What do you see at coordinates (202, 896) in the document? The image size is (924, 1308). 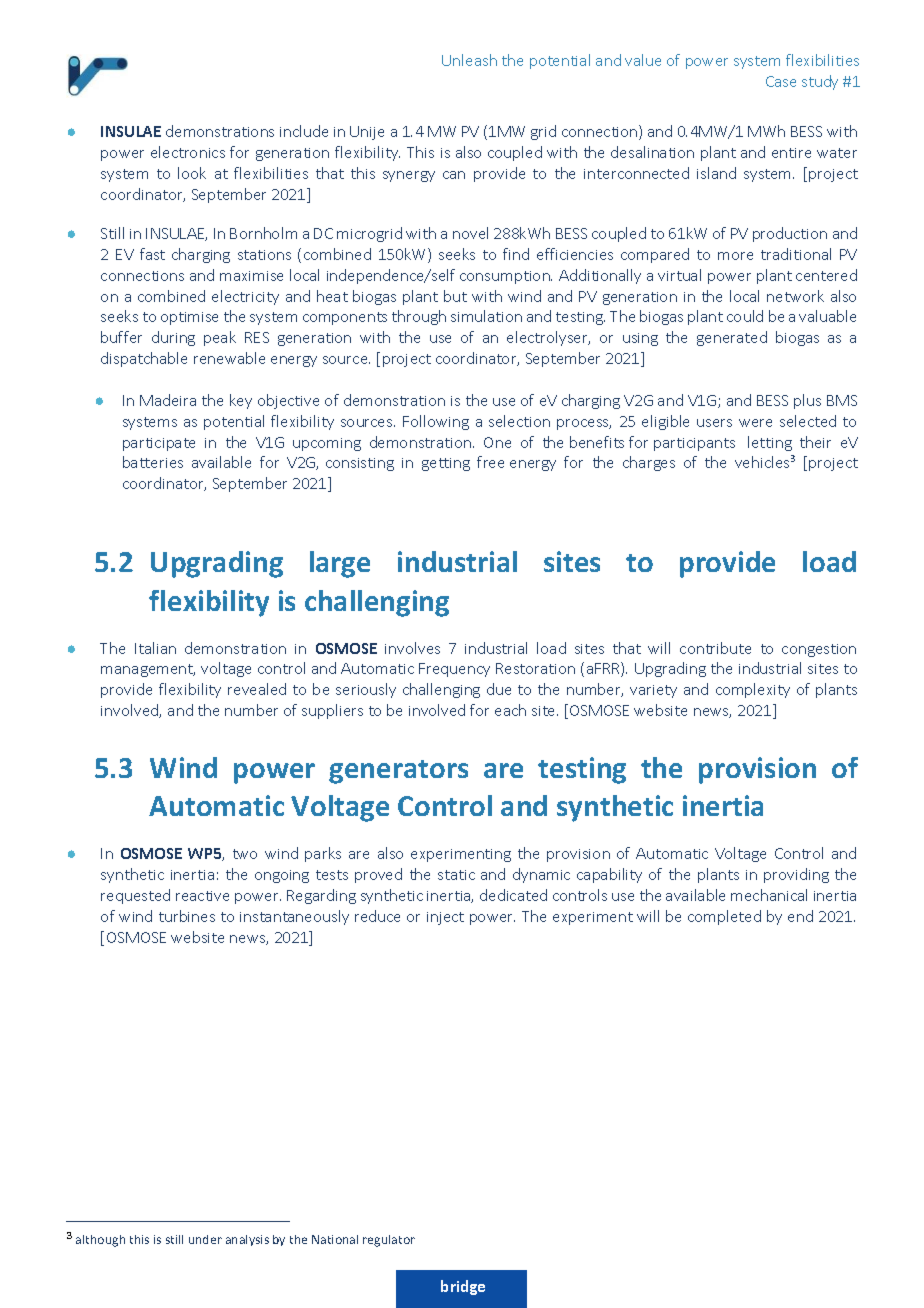 I see `reactive` at bounding box center [202, 896].
